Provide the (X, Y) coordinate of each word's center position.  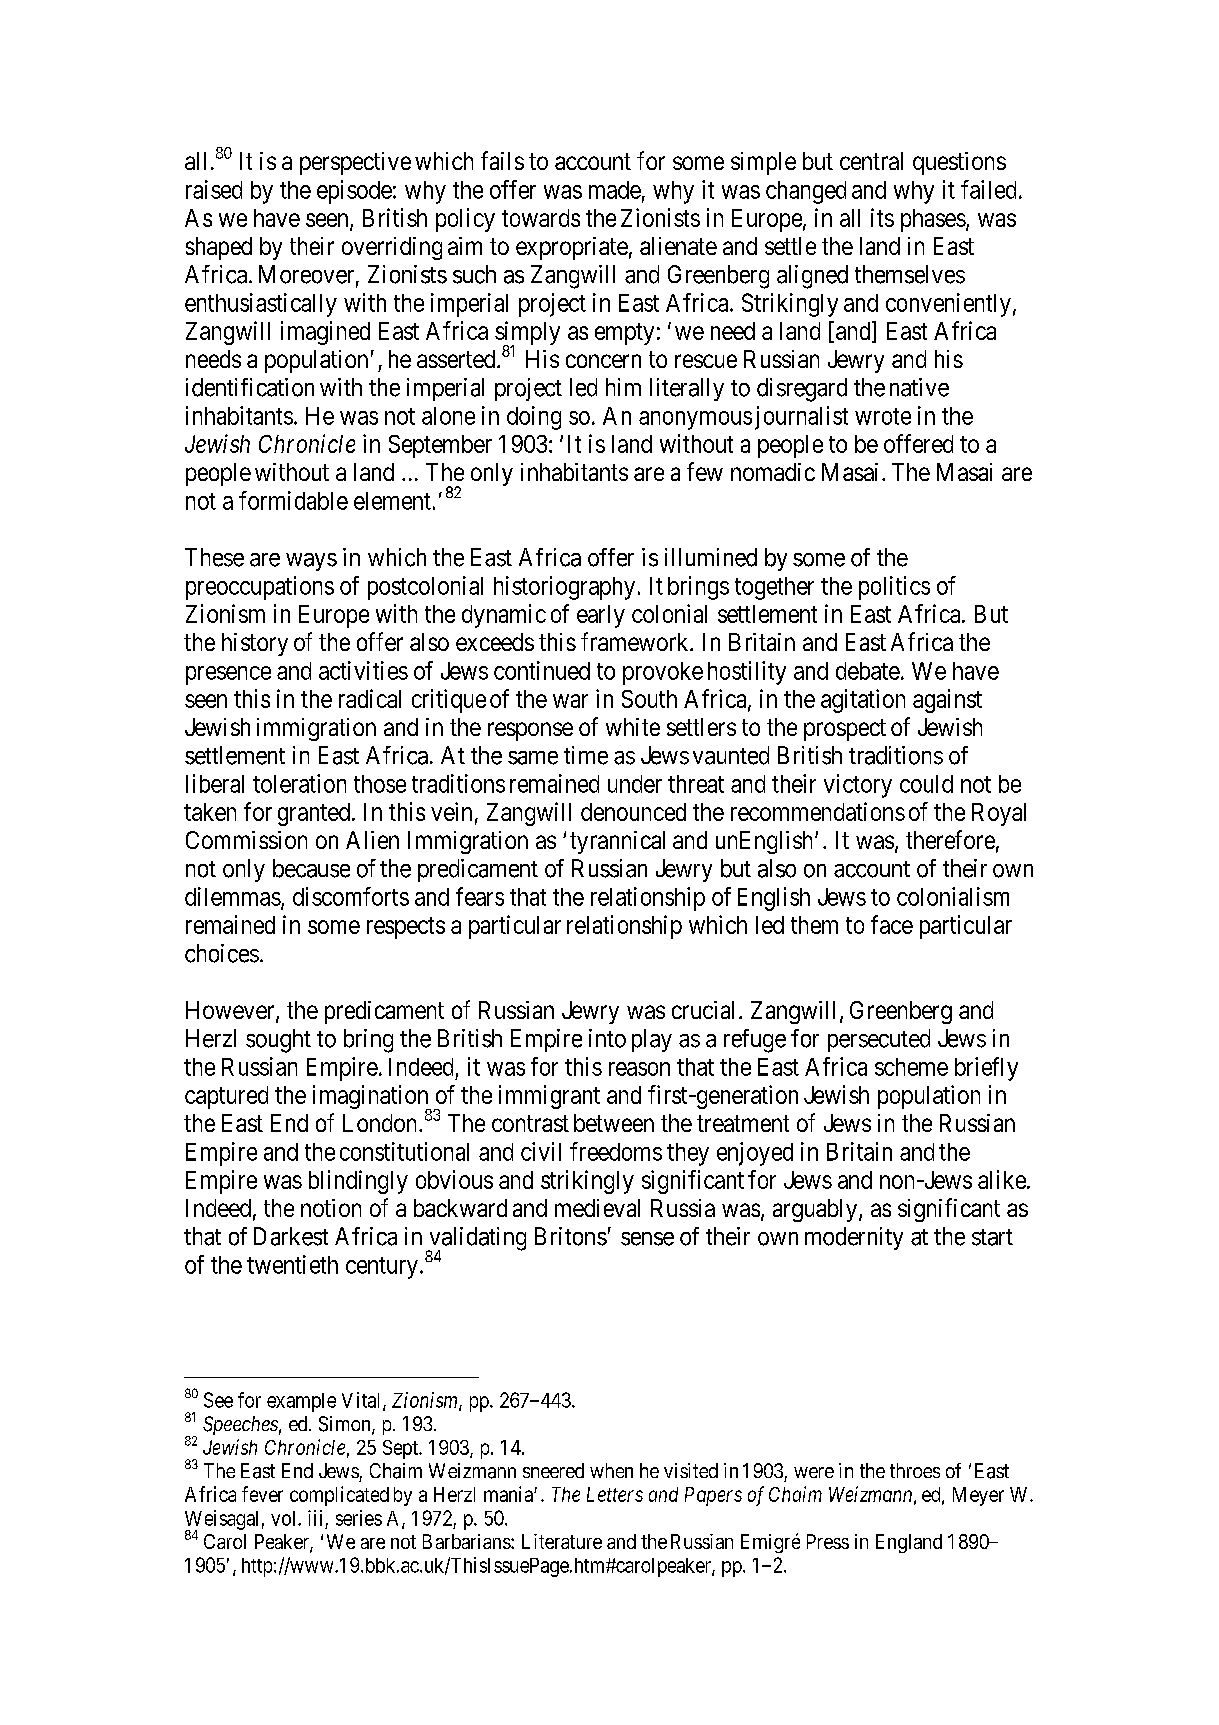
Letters (615, 1494)
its (882, 217)
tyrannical (617, 842)
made (615, 190)
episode (354, 192)
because (311, 868)
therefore (950, 839)
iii (315, 1518)
